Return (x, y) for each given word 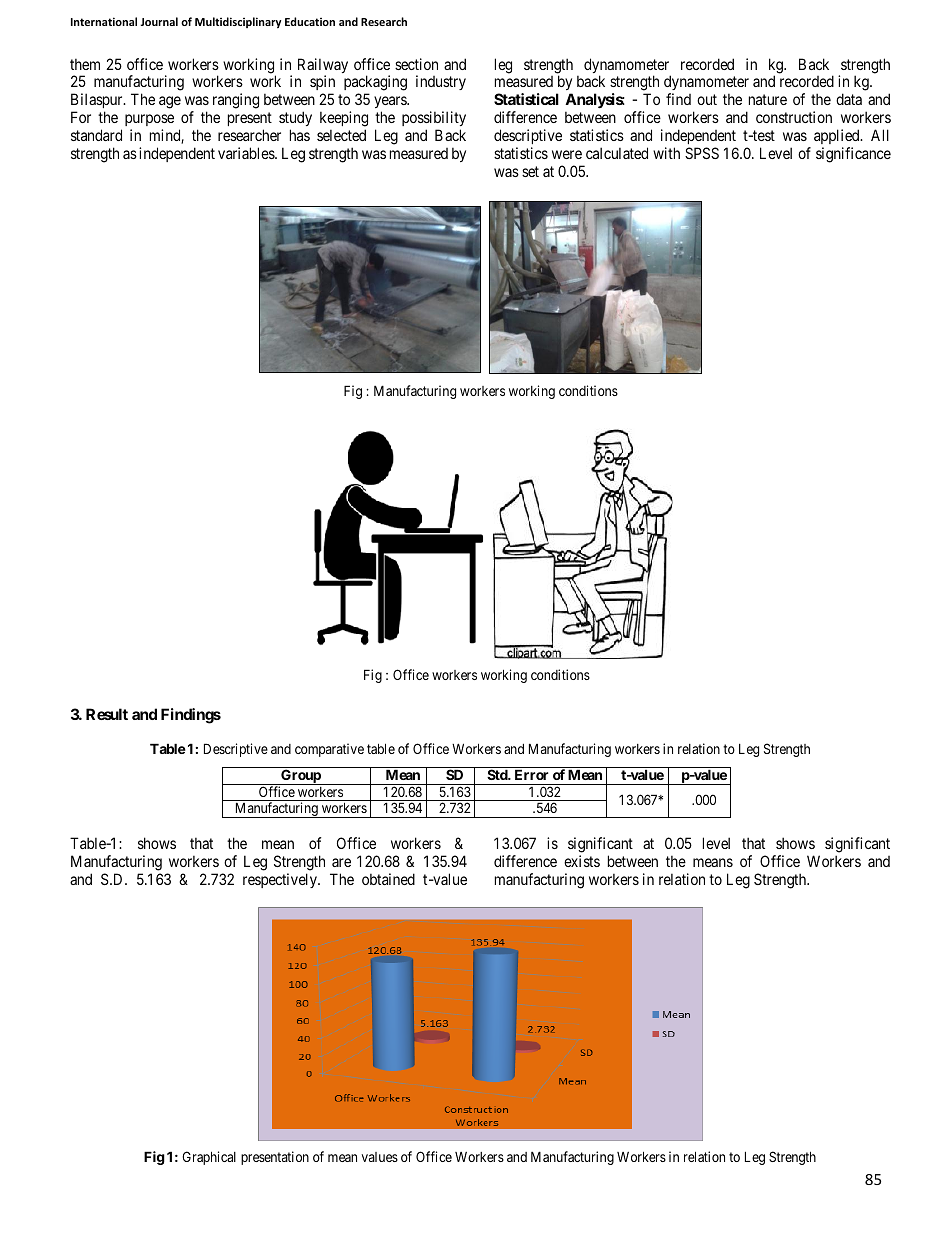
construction (794, 117)
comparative (329, 750)
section (416, 64)
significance (853, 155)
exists (582, 861)
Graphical (209, 1158)
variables (247, 153)
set (530, 171)
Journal (159, 21)
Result (107, 714)
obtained (388, 879)
